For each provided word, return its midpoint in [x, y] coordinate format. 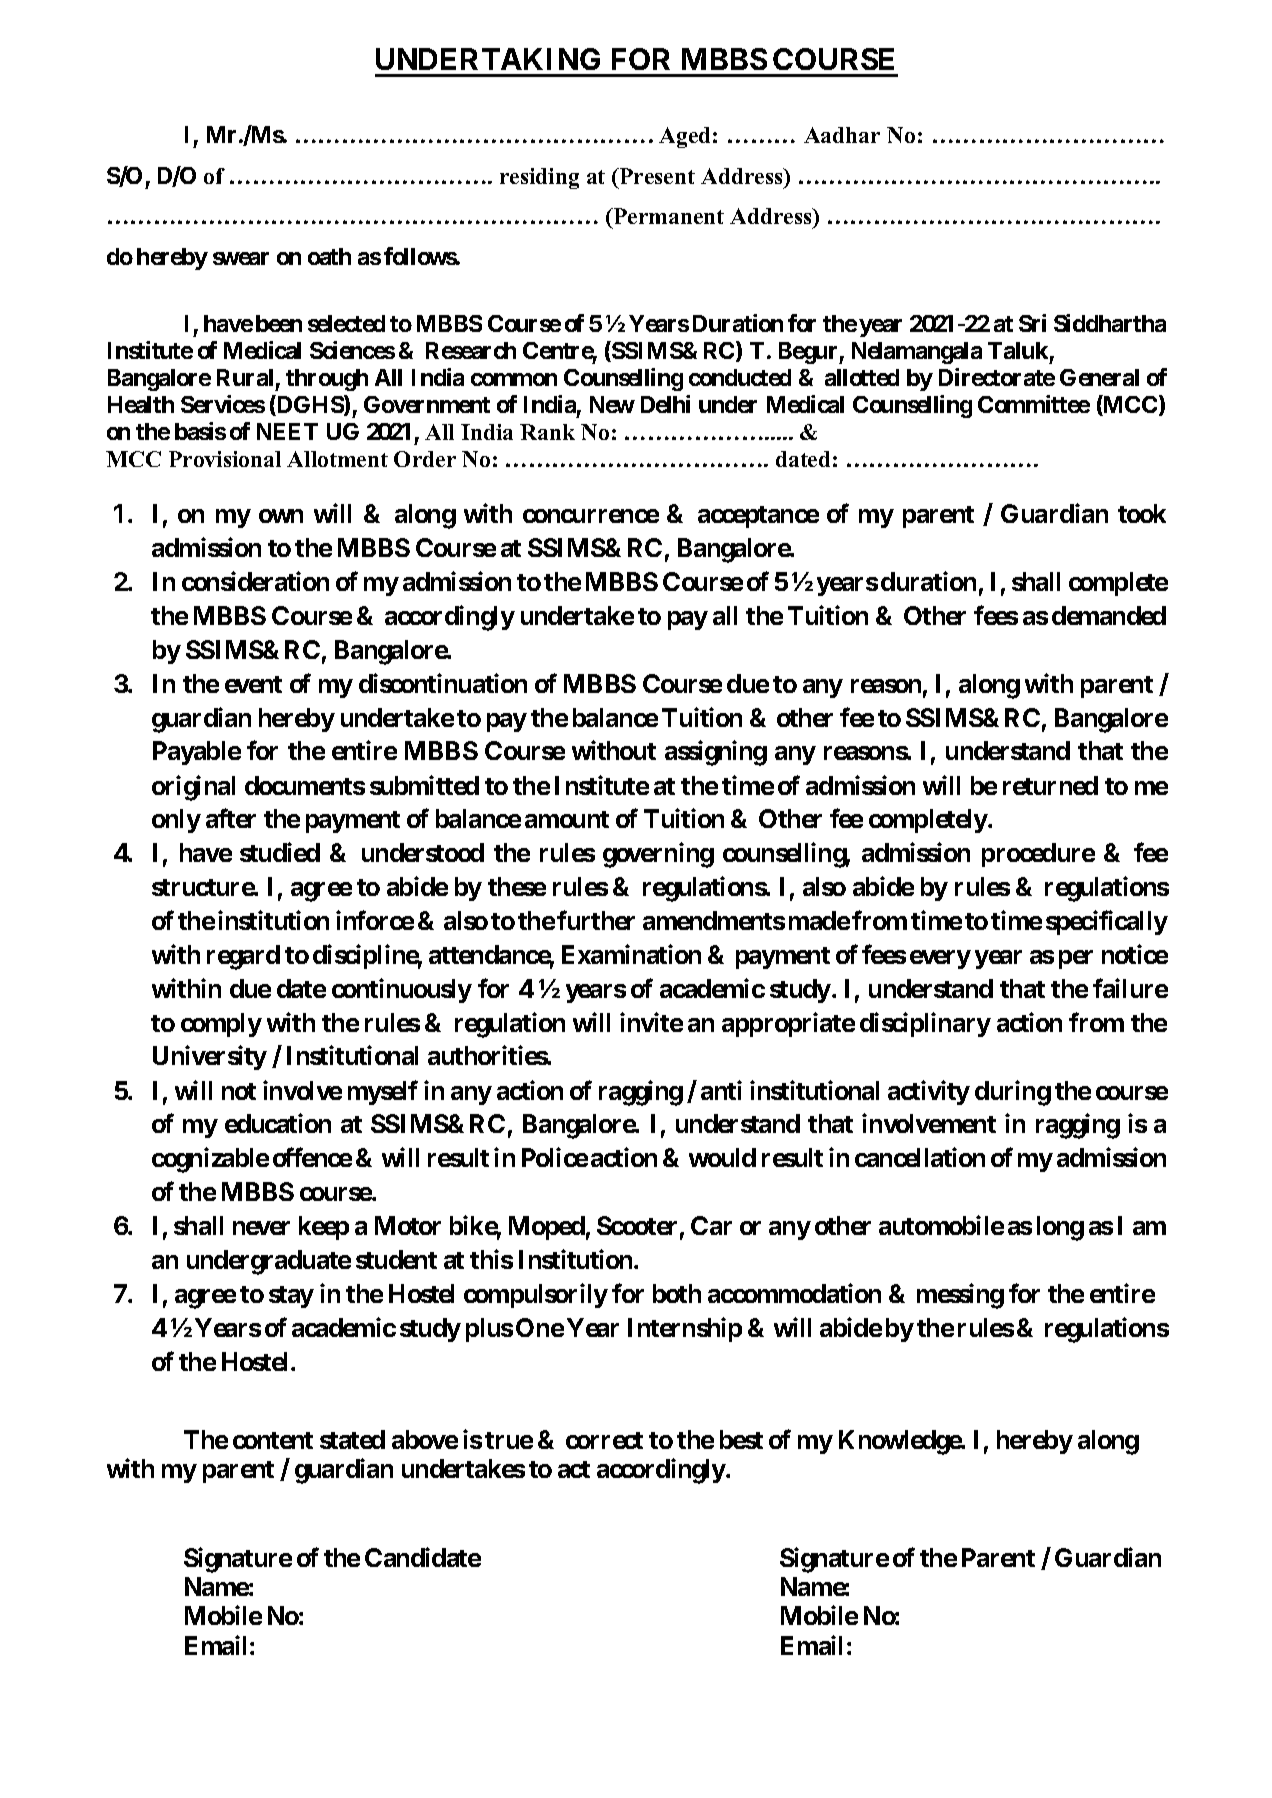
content [273, 1440]
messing [960, 1296]
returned [1050, 785]
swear [241, 258]
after [231, 818]
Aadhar [842, 135]
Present [656, 176]
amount [567, 819]
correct [604, 1440]
